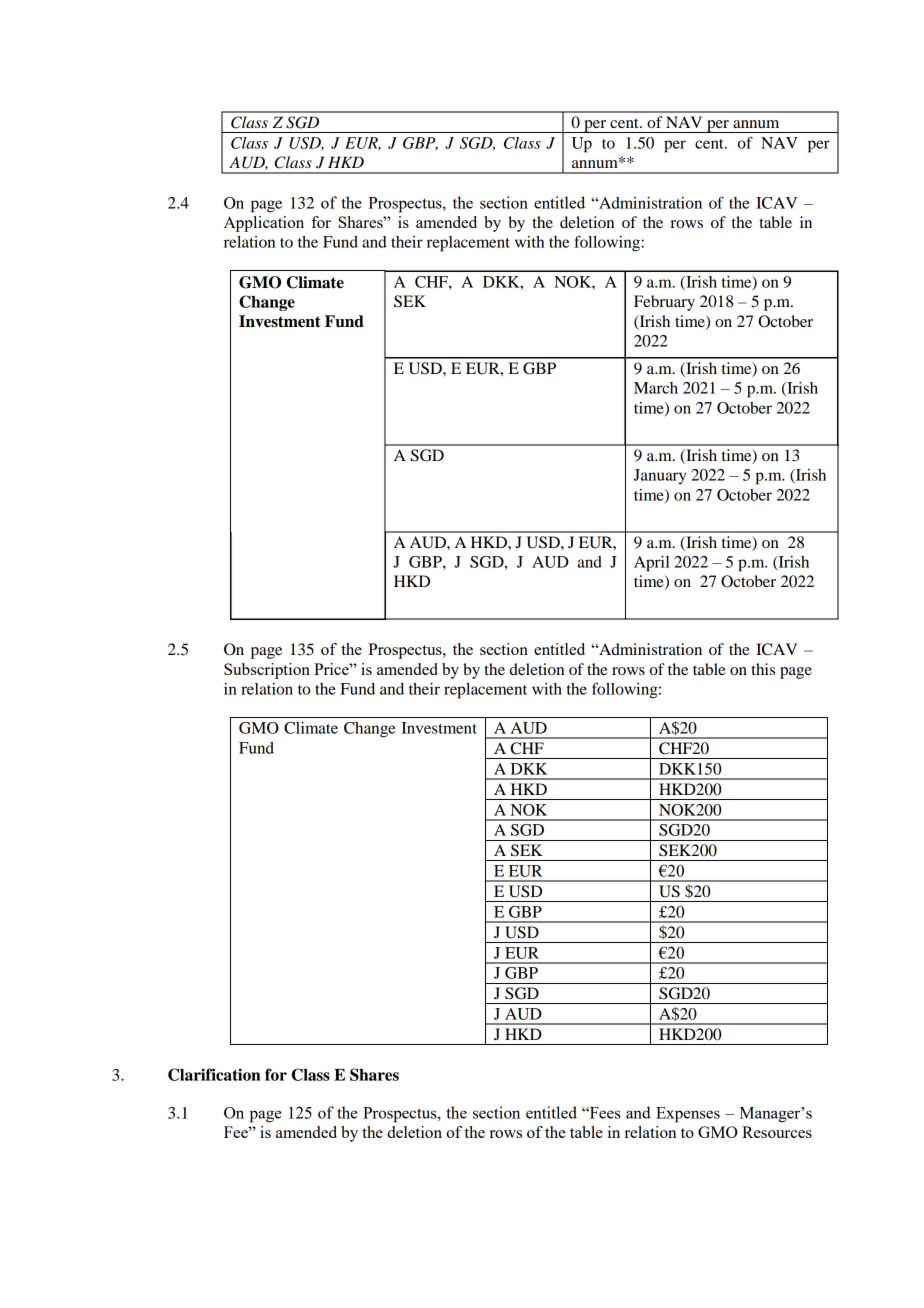 This screenshot has height=1308, width=924. Describe the element at coordinates (763, 669) in the screenshot. I see `this` at that location.
